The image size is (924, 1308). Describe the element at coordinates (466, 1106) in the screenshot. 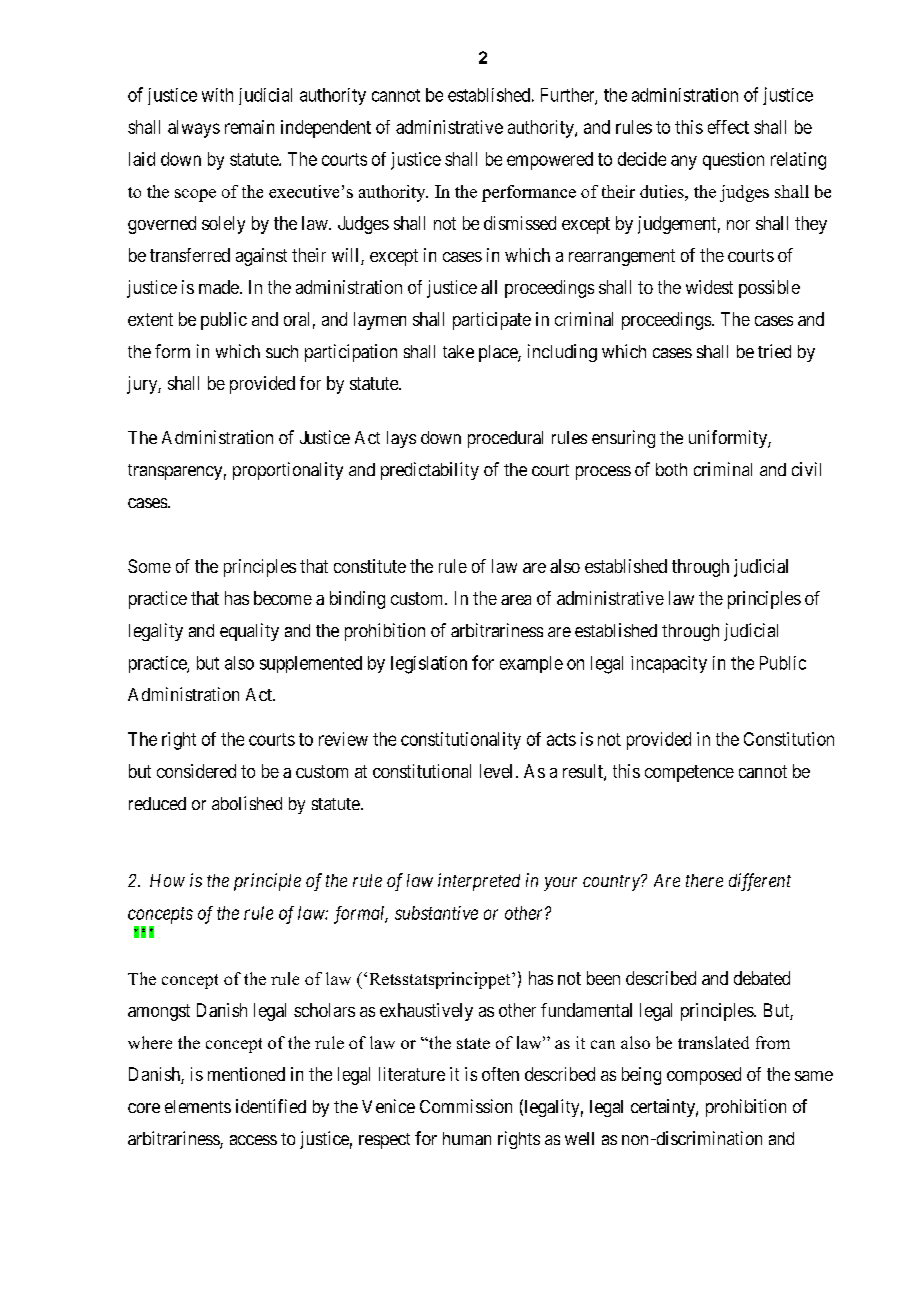

I see `Commission` at that location.
